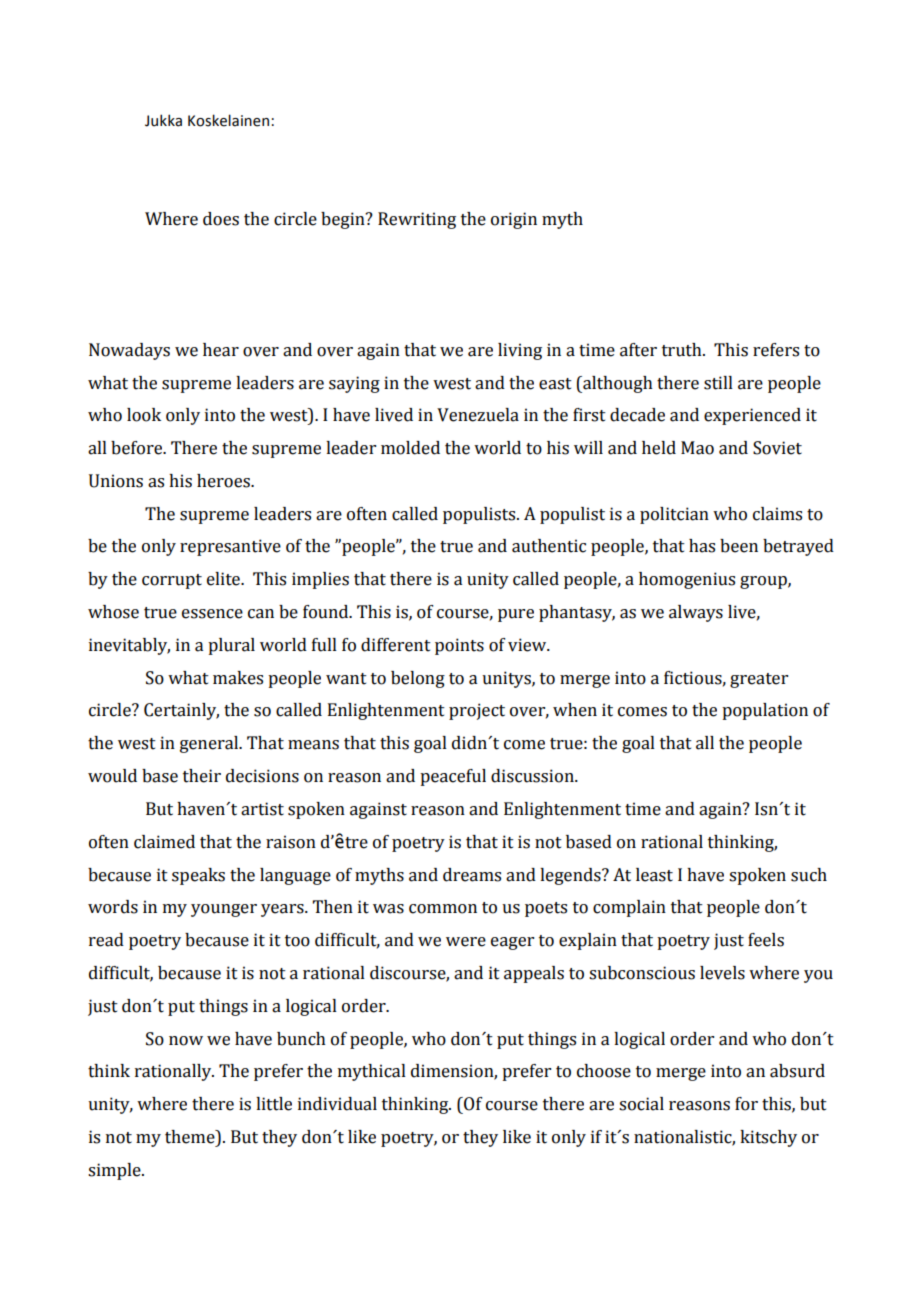 Image resolution: width=924 pixels, height=1308 pixels. I want to click on individual, so click(337, 1104).
